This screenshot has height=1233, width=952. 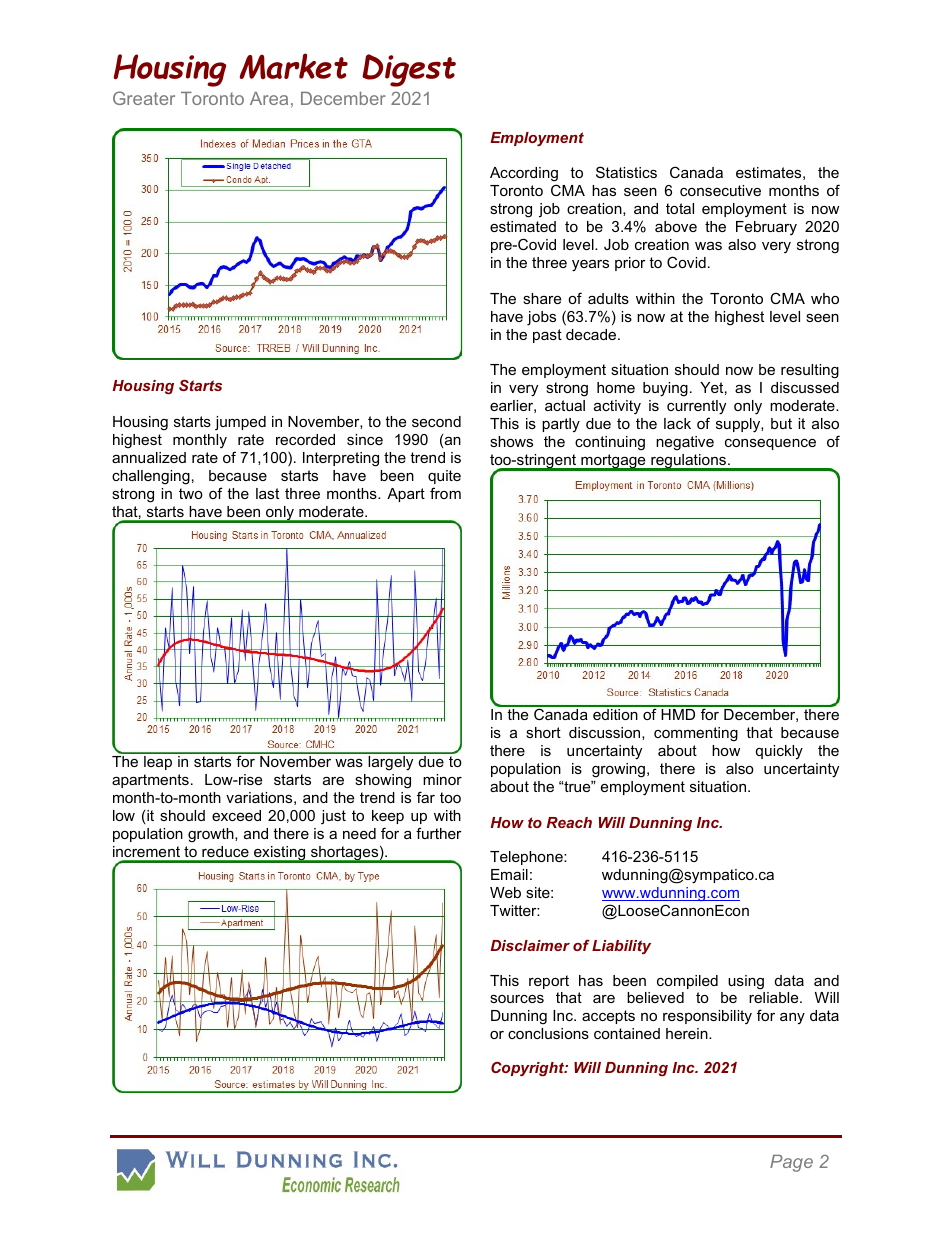 I want to click on past, so click(x=547, y=336).
